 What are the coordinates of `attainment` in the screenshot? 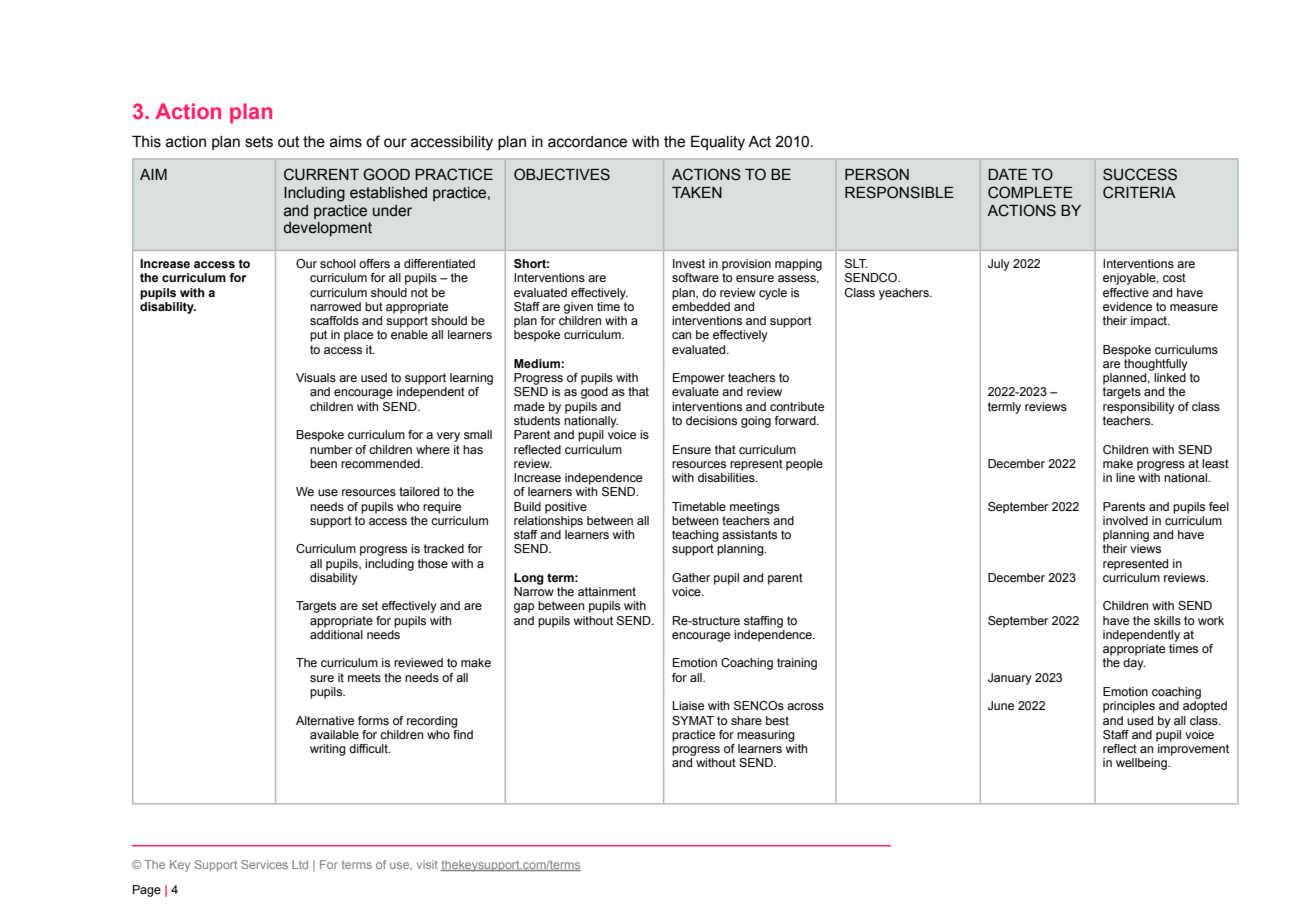 It's located at (607, 591).
